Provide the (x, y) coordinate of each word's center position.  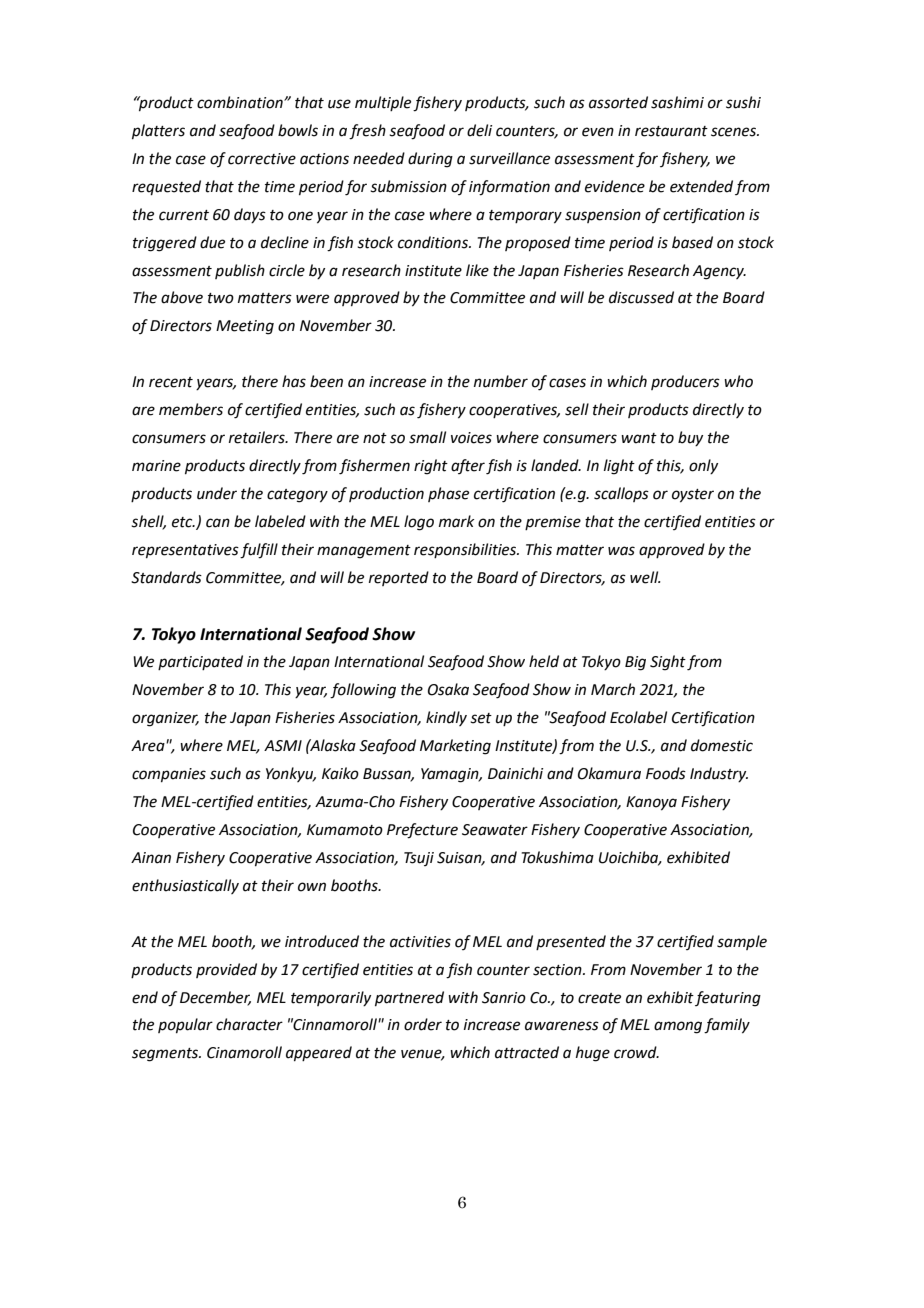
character (249, 1024)
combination (241, 102)
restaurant (671, 131)
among (678, 1027)
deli (479, 130)
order (423, 1024)
